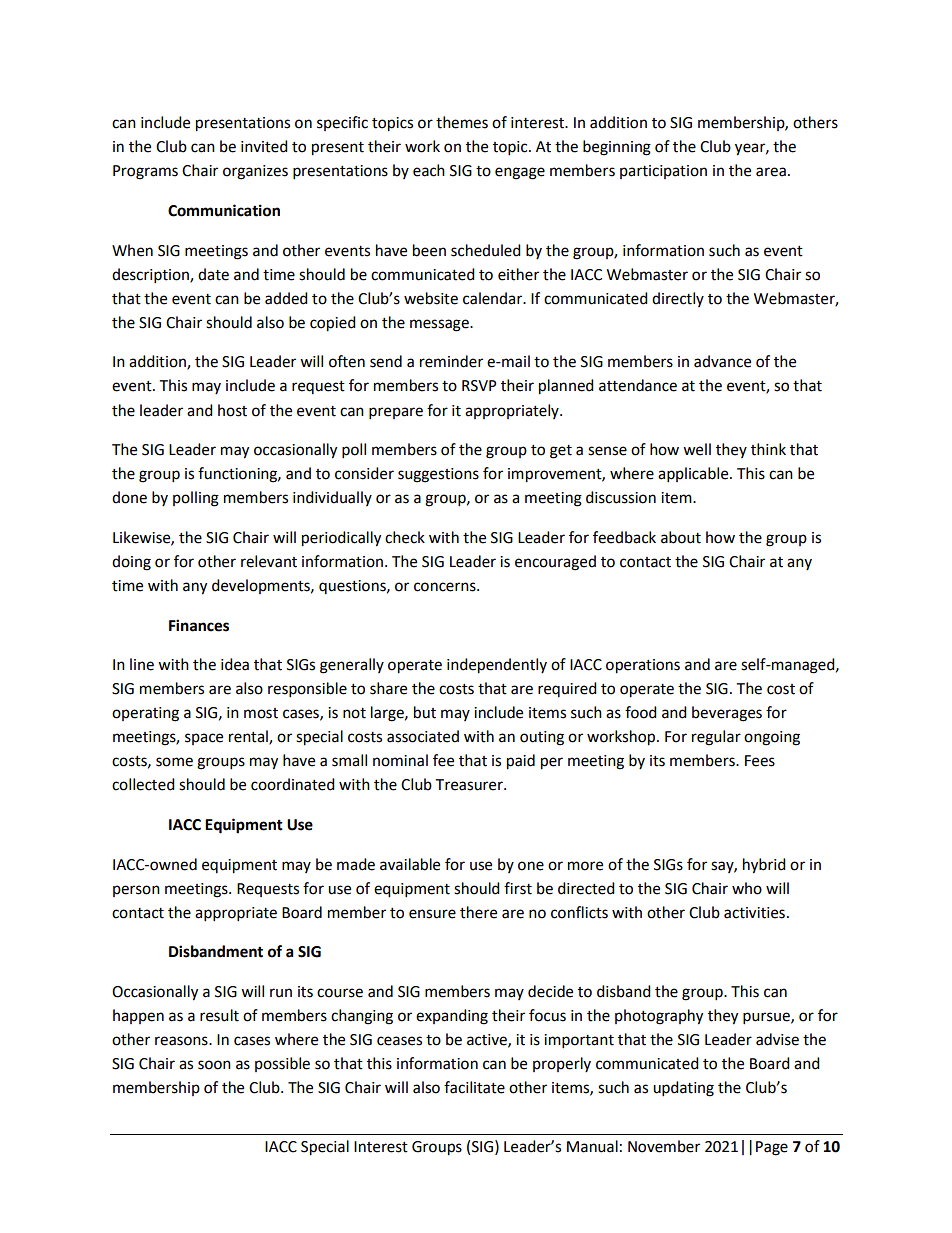  I want to click on regular, so click(716, 738).
